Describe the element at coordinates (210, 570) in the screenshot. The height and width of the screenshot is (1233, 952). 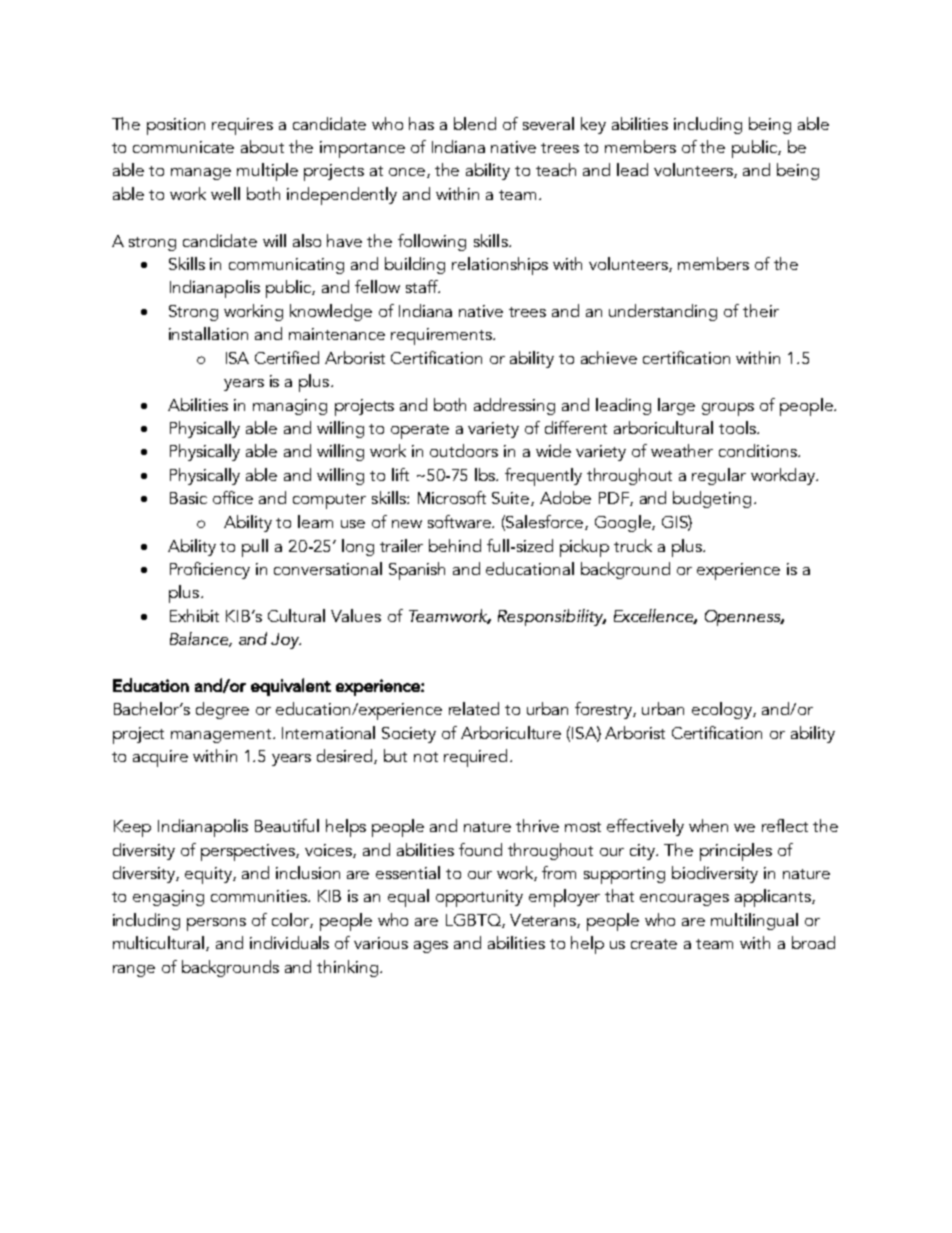
I see `Proficiency` at that location.
